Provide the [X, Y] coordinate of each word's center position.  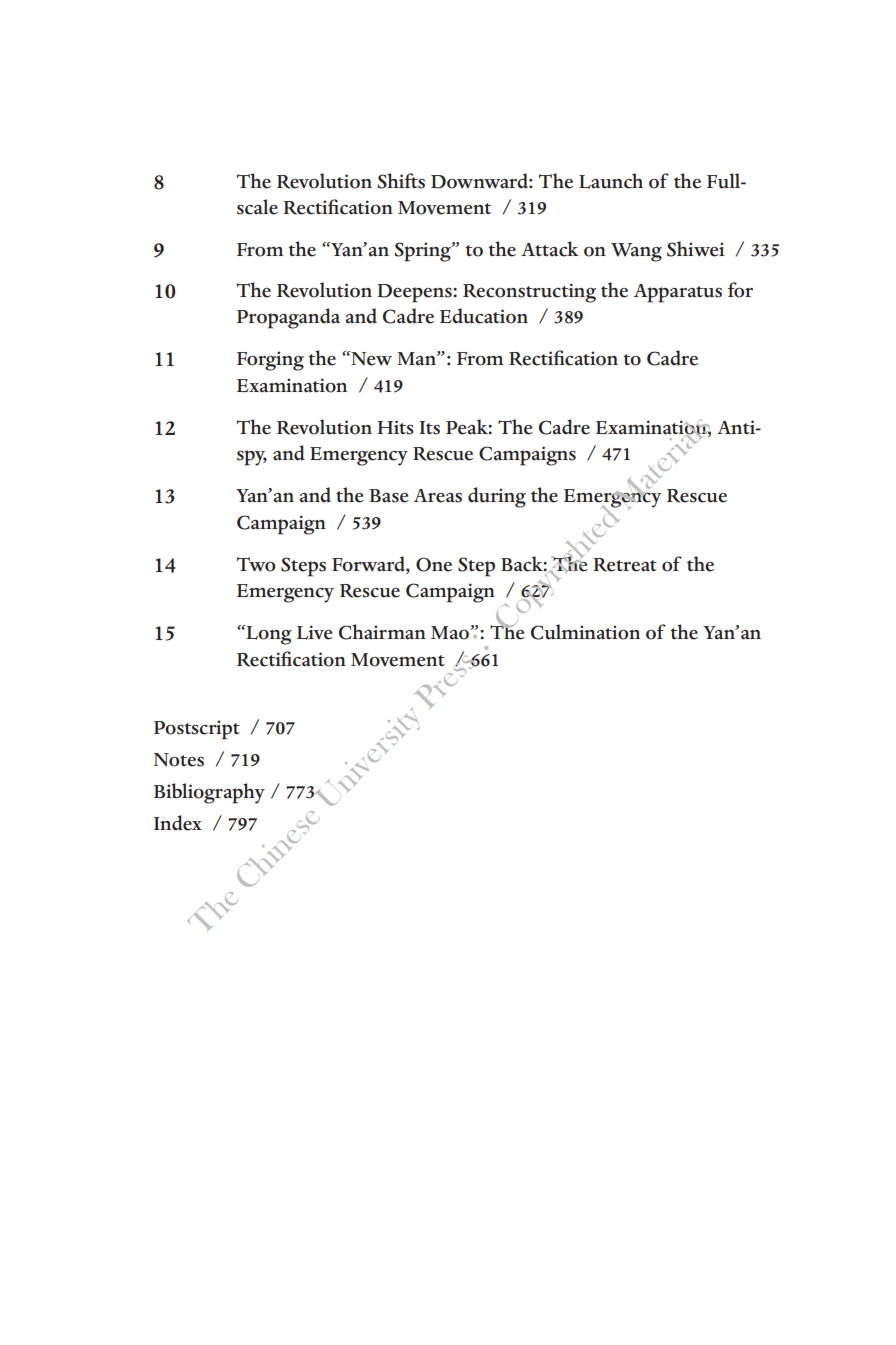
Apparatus [678, 293]
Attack [550, 249]
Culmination [585, 632]
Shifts [401, 181]
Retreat [625, 565]
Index [178, 823]
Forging [270, 361]
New [370, 358]
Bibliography [209, 793]
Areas [438, 496]
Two [256, 564]
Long [268, 635]
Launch [611, 181]
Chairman [382, 632]
